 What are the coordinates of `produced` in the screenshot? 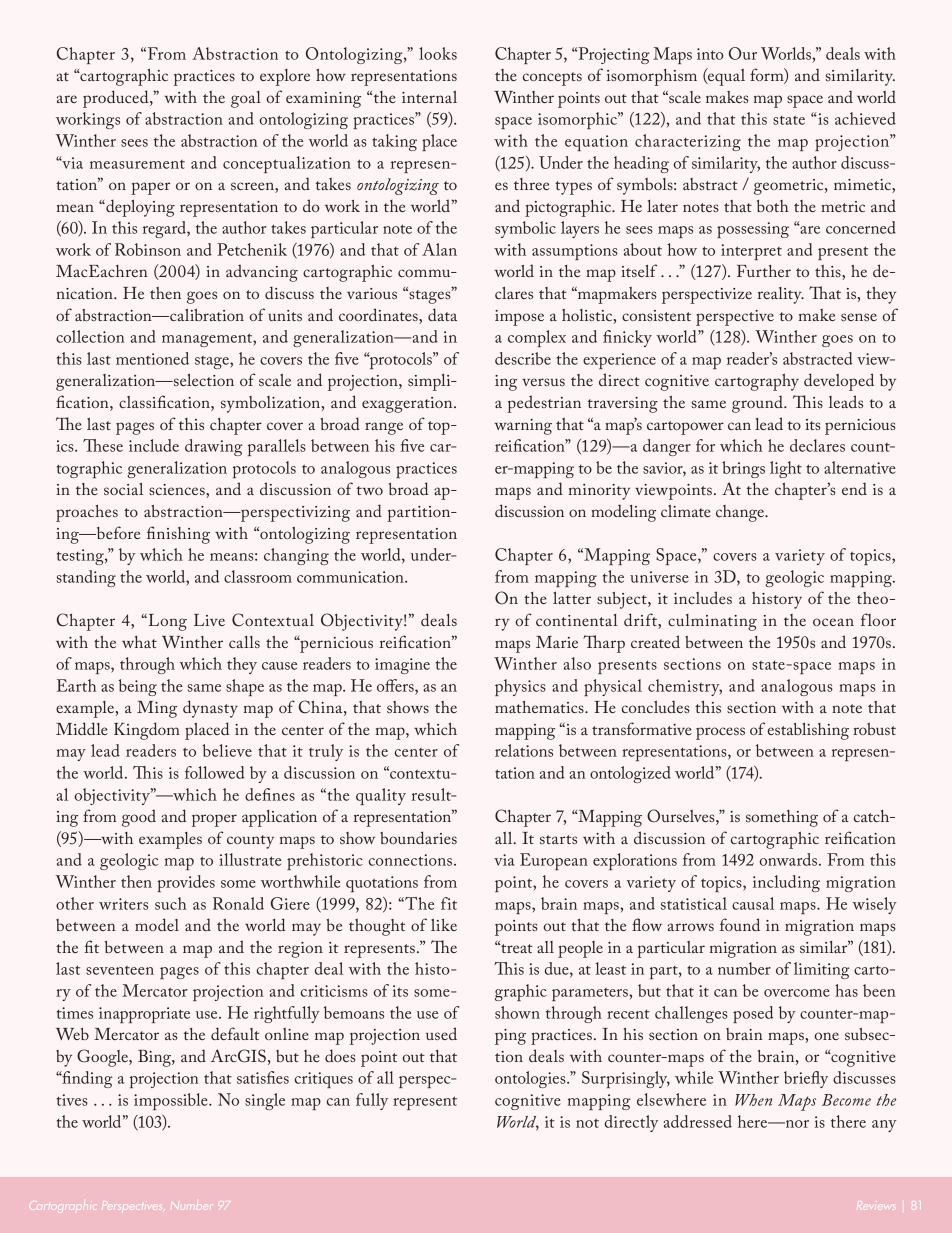 It's located at (117, 99).
